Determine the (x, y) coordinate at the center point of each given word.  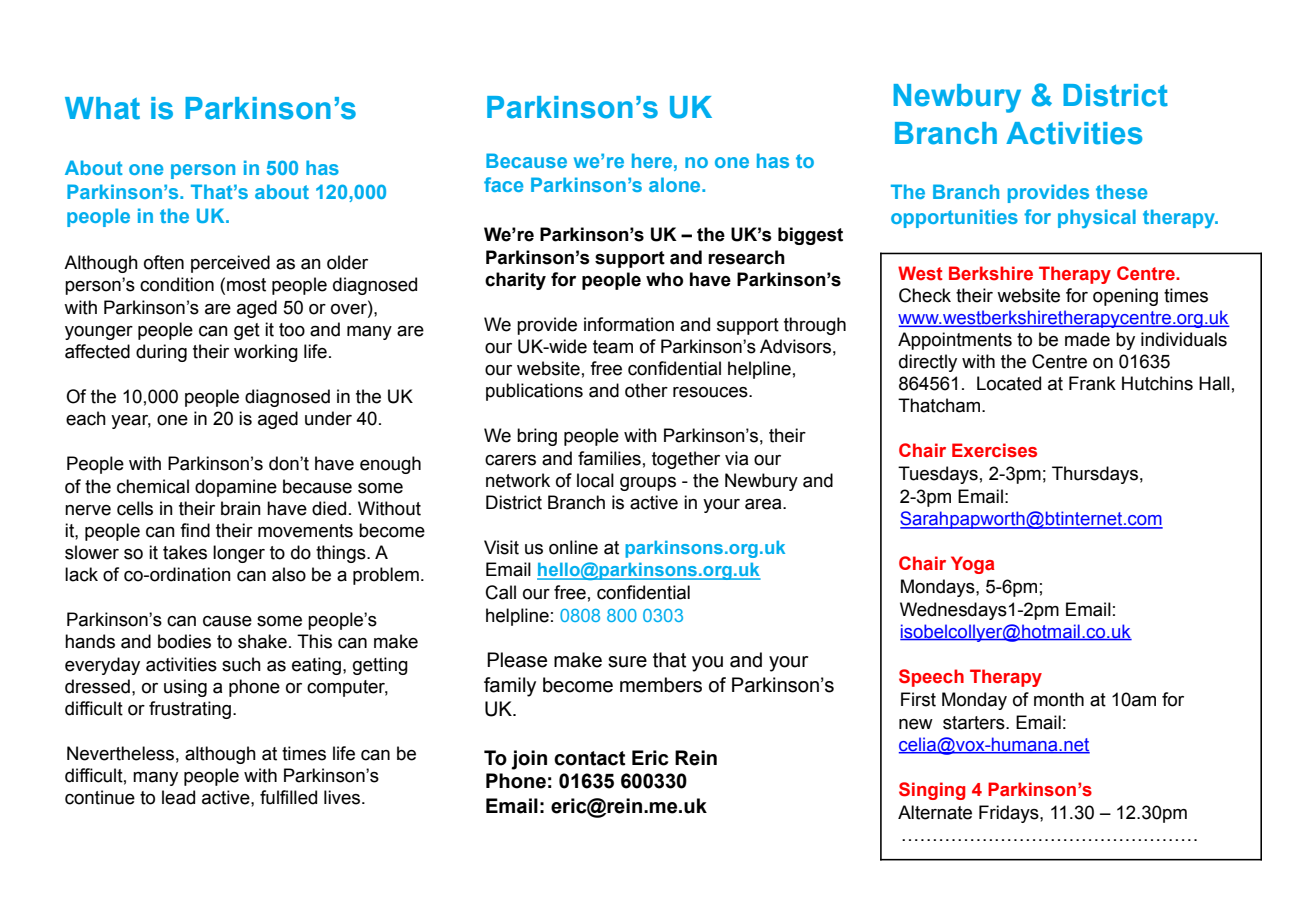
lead (178, 797)
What (102, 108)
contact (589, 758)
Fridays (1010, 814)
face (503, 184)
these (1121, 191)
